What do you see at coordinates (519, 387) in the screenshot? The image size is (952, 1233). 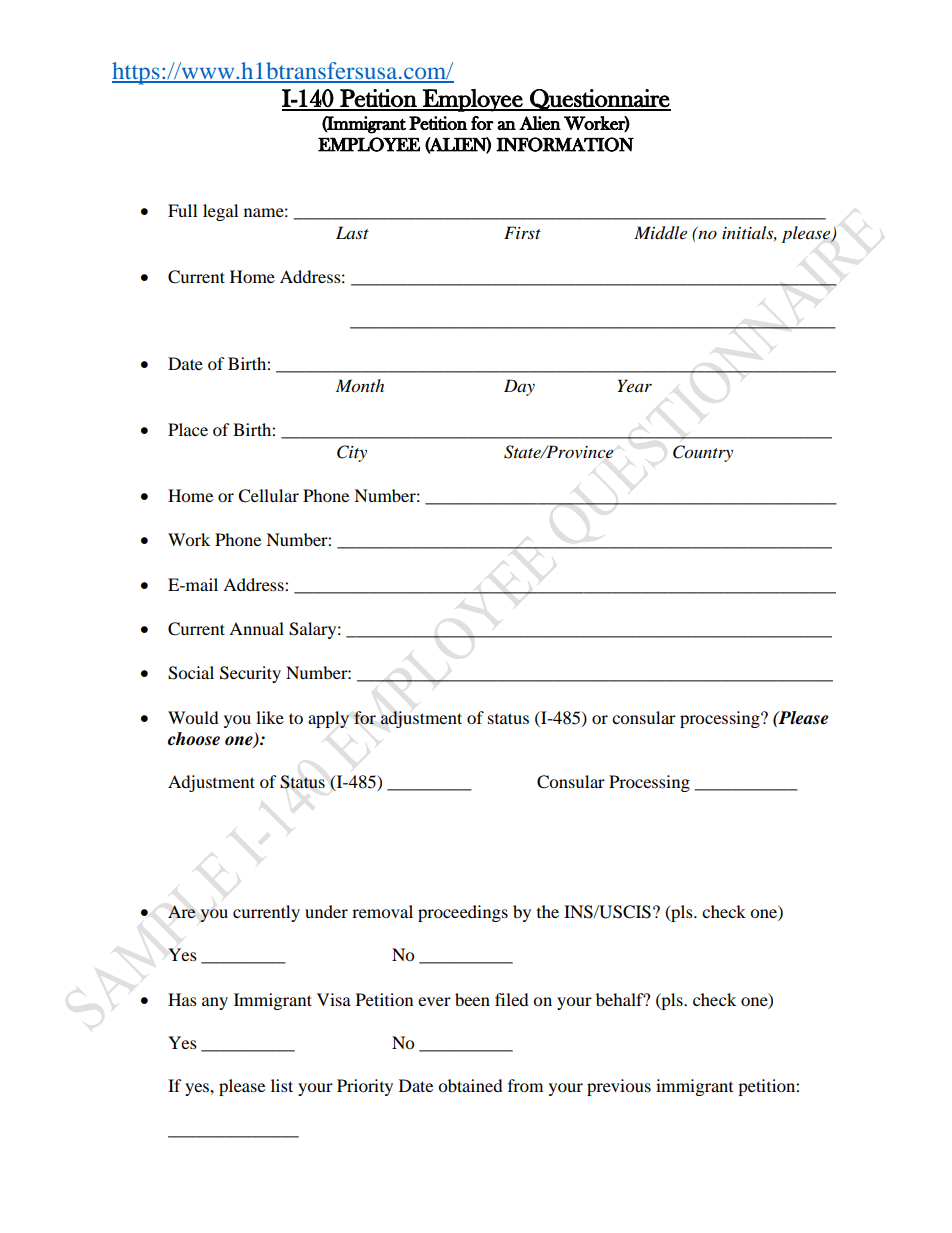 I see `Day` at bounding box center [519, 387].
